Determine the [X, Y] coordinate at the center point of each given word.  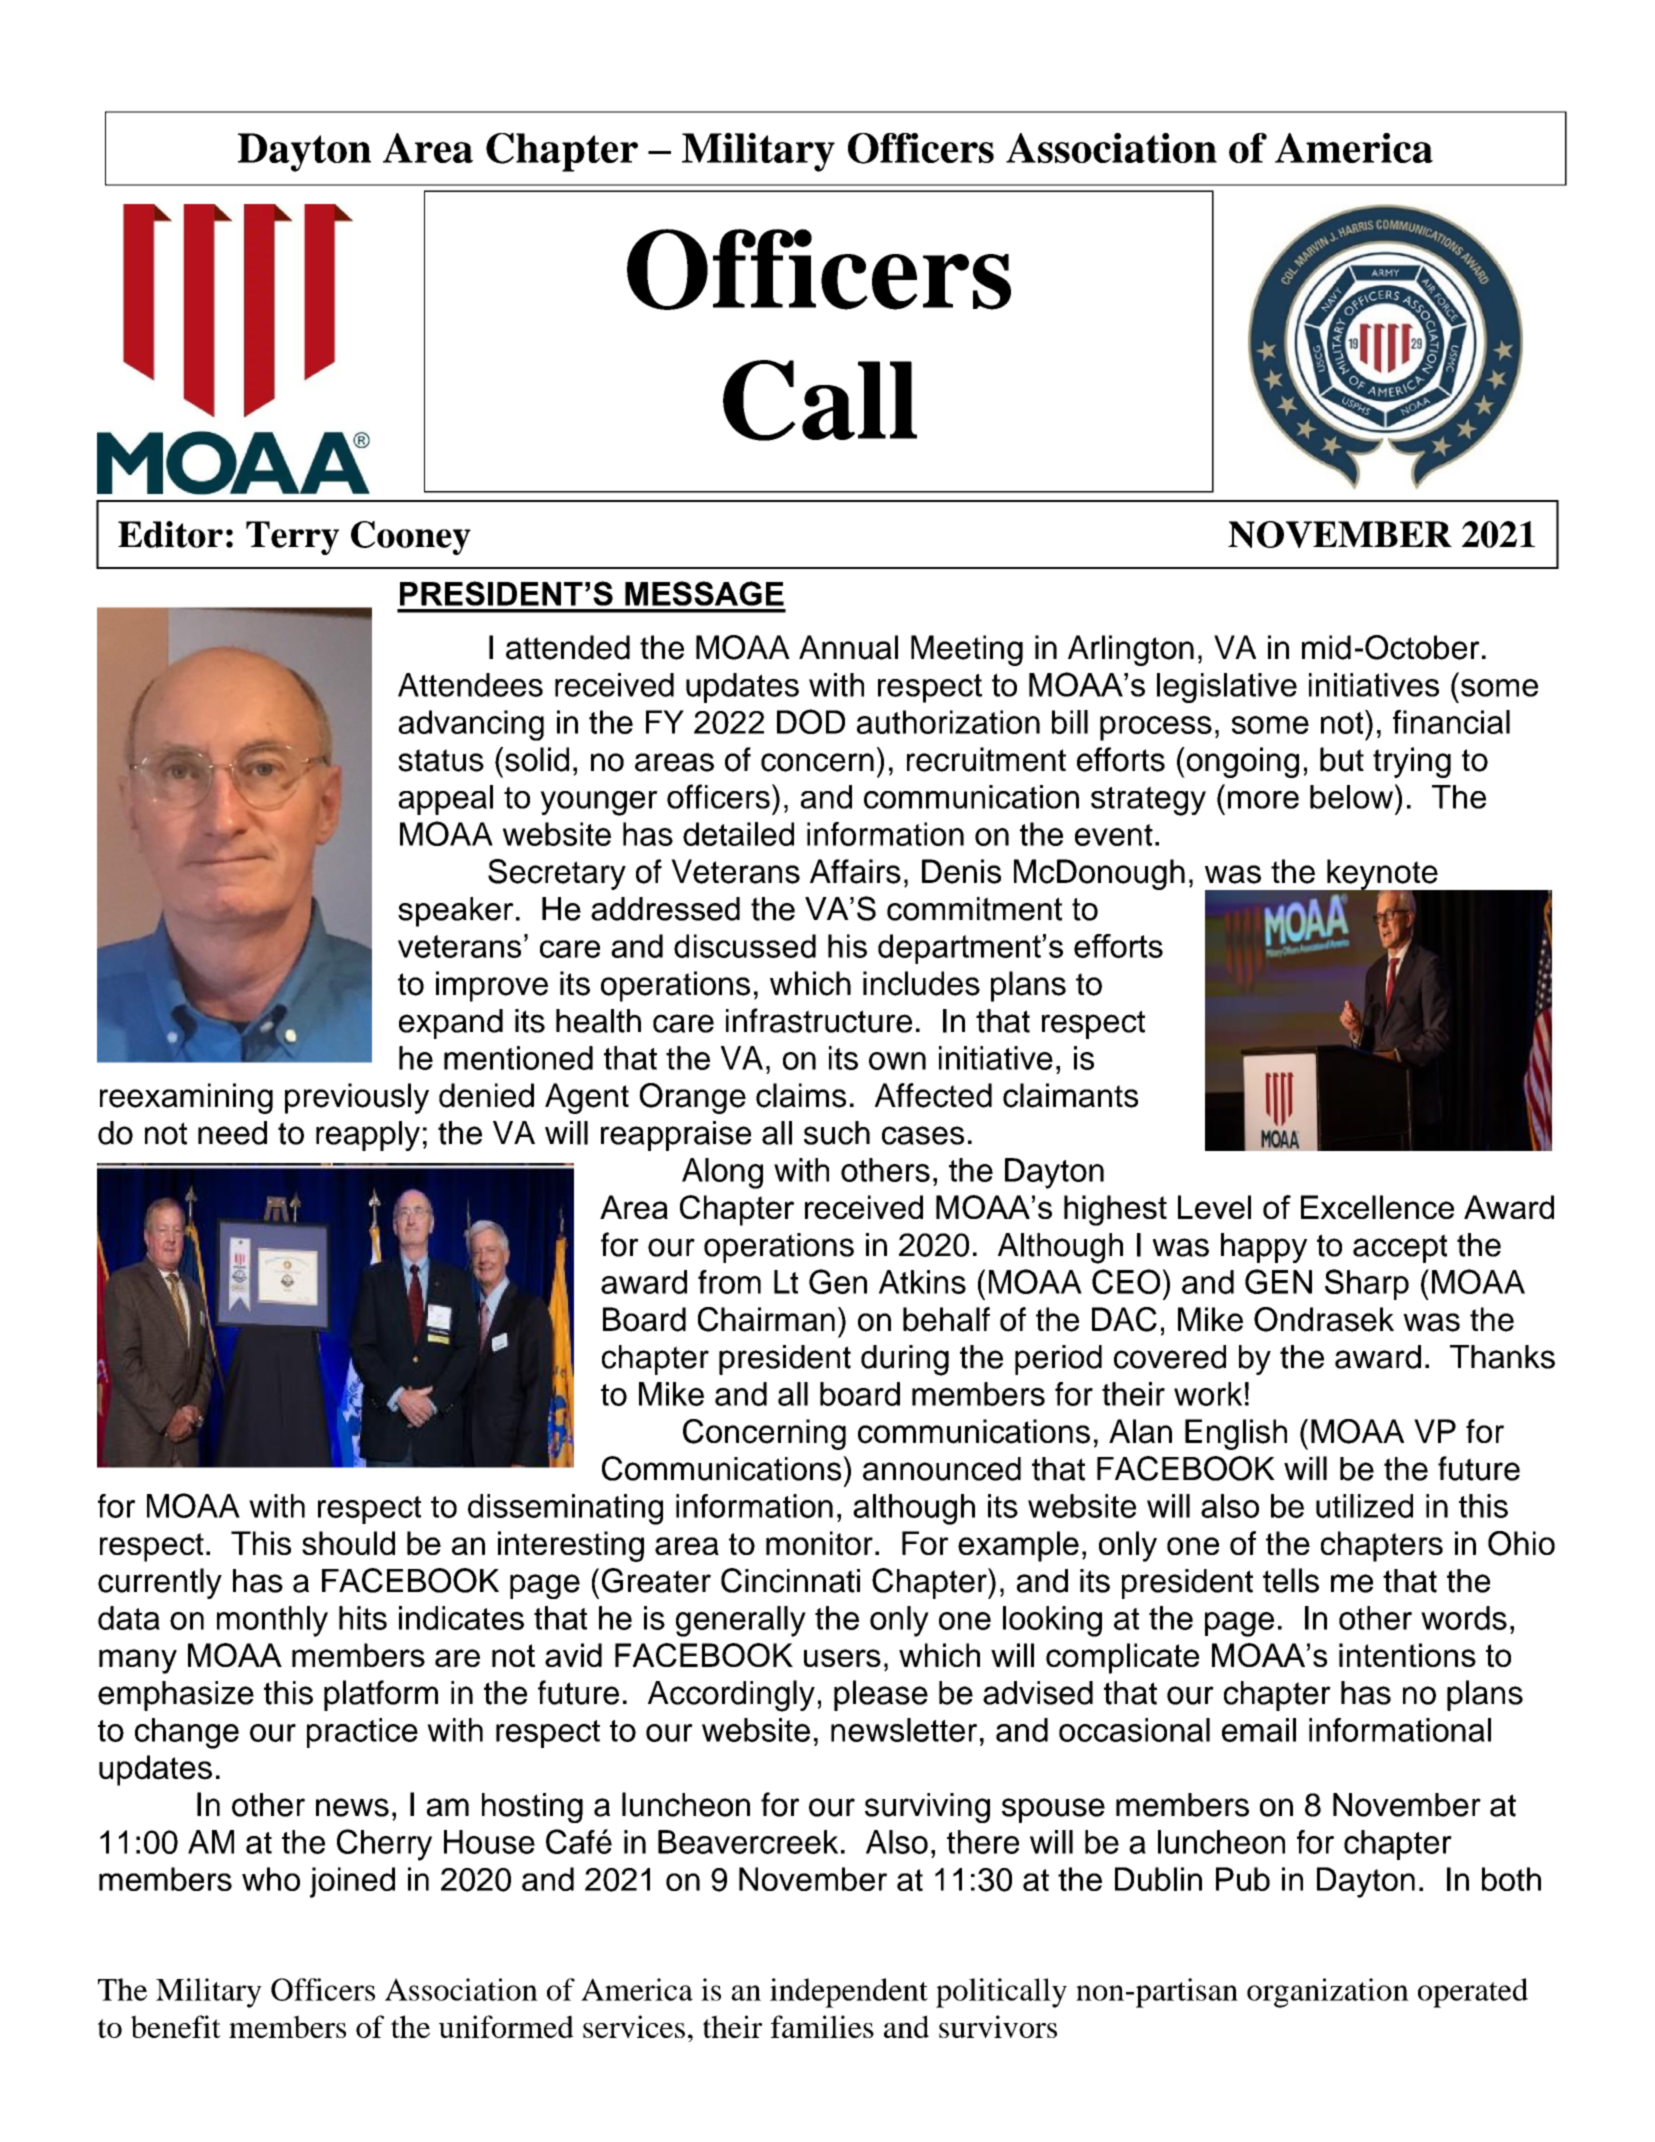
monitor [819, 1543]
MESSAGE [704, 593]
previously [357, 1098]
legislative [1227, 688]
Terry [292, 538]
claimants [1070, 1095]
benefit [176, 2026]
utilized [1364, 1506]
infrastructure [819, 1020]
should [348, 1543]
